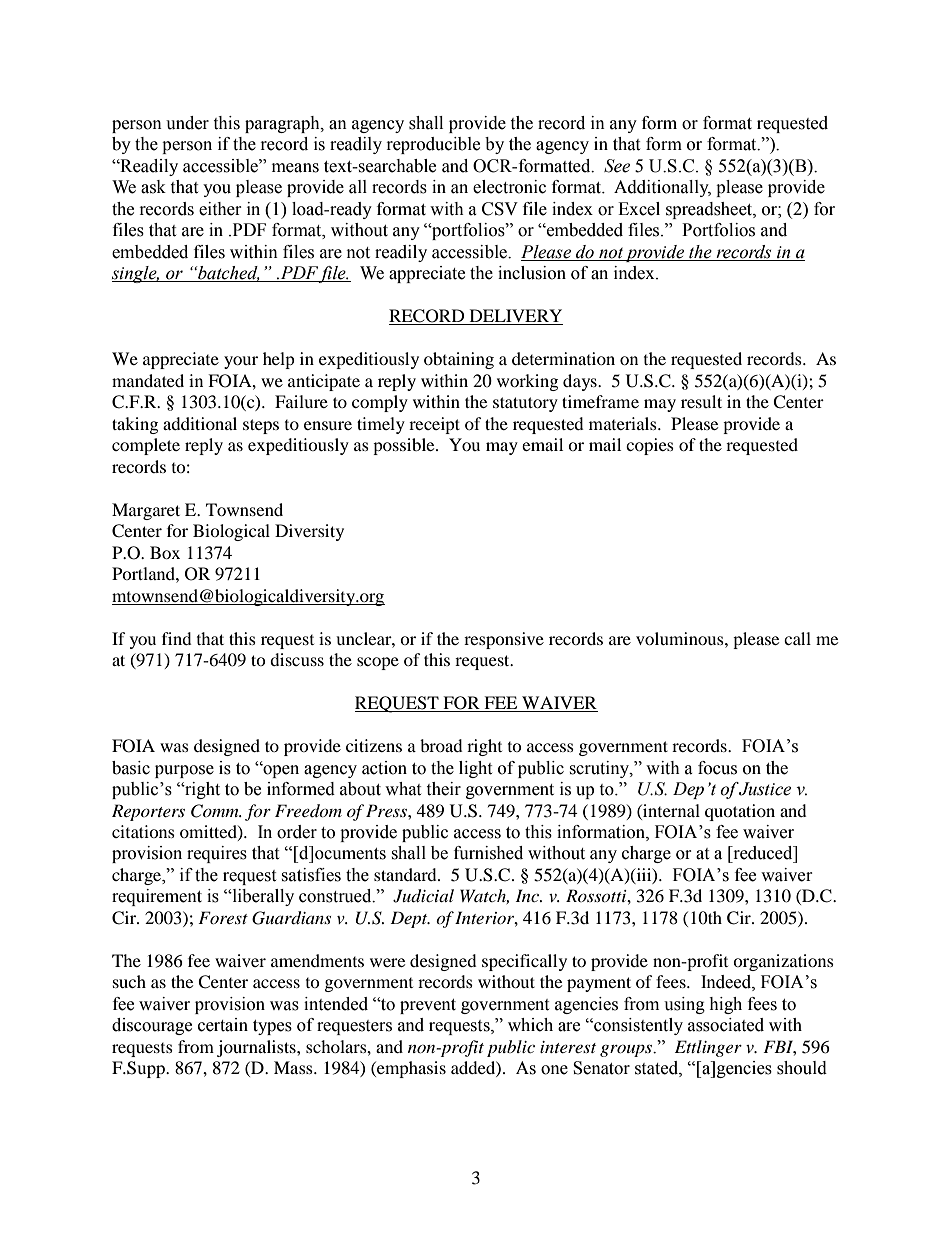 The image size is (952, 1233). I want to click on broad, so click(441, 745).
